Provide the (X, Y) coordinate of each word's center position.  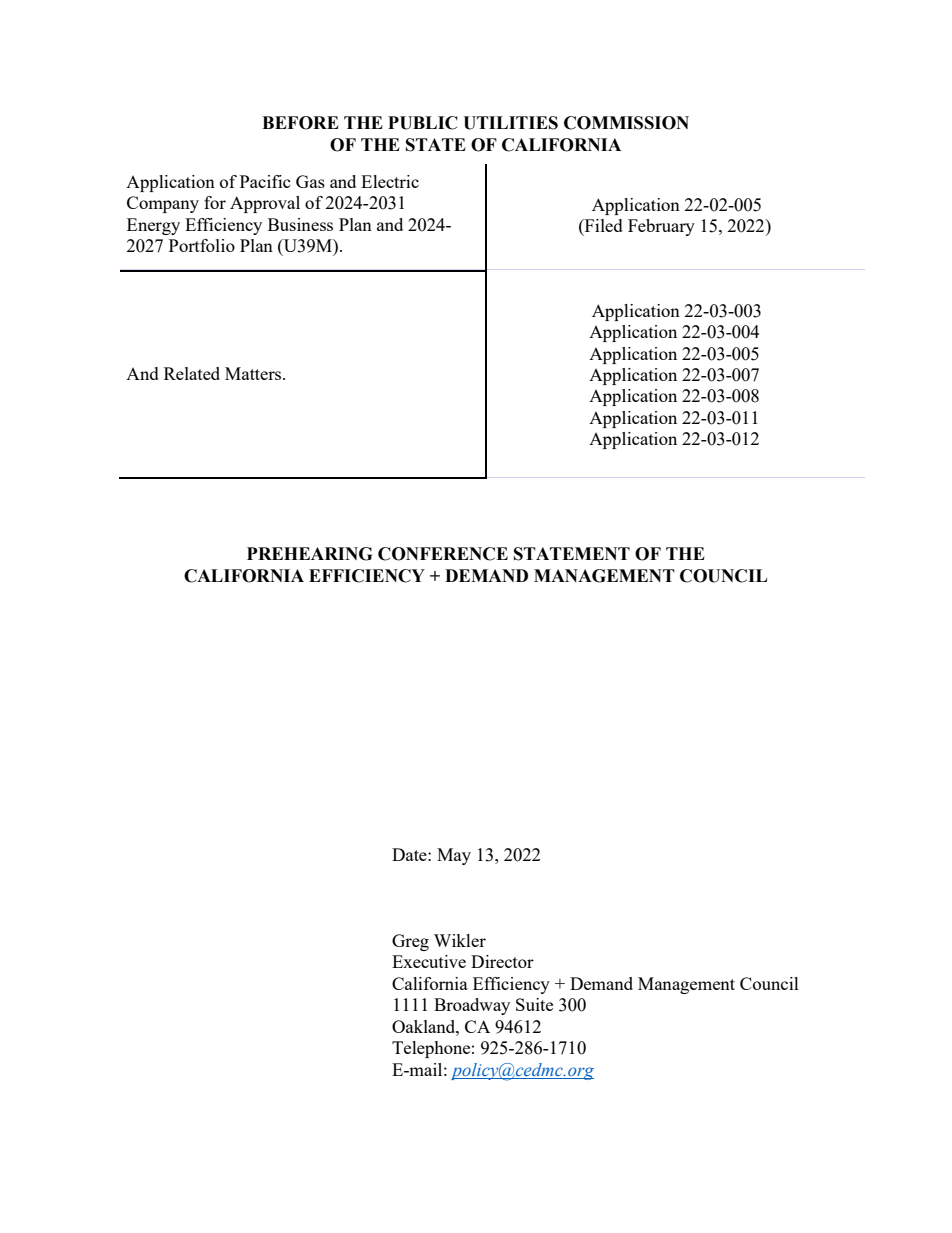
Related (192, 373)
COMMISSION (626, 123)
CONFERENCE (443, 554)
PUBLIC (423, 123)
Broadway (472, 1006)
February (661, 227)
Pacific (265, 181)
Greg (410, 942)
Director (502, 961)
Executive (429, 961)
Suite (534, 1004)
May (454, 856)
